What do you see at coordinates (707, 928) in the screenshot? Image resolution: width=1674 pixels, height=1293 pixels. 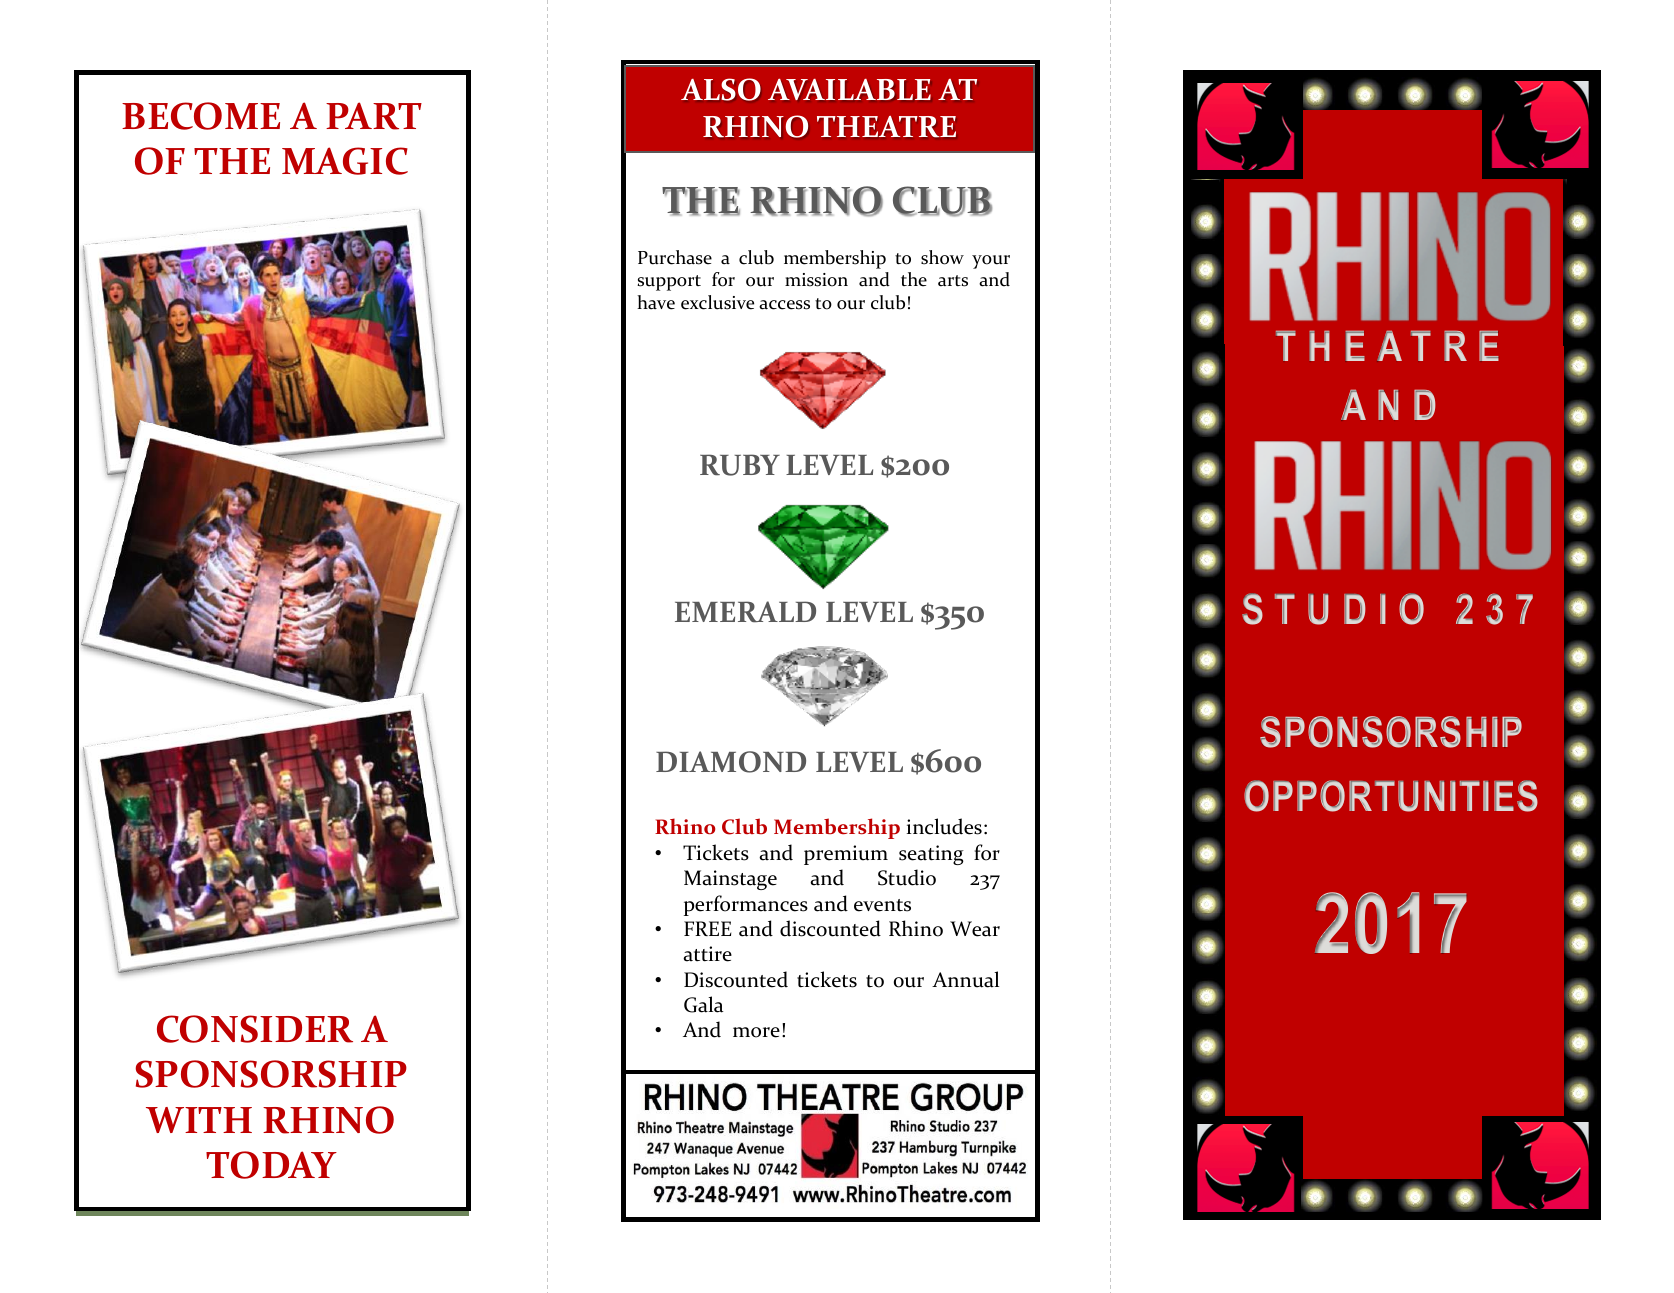 I see `FREE` at bounding box center [707, 928].
